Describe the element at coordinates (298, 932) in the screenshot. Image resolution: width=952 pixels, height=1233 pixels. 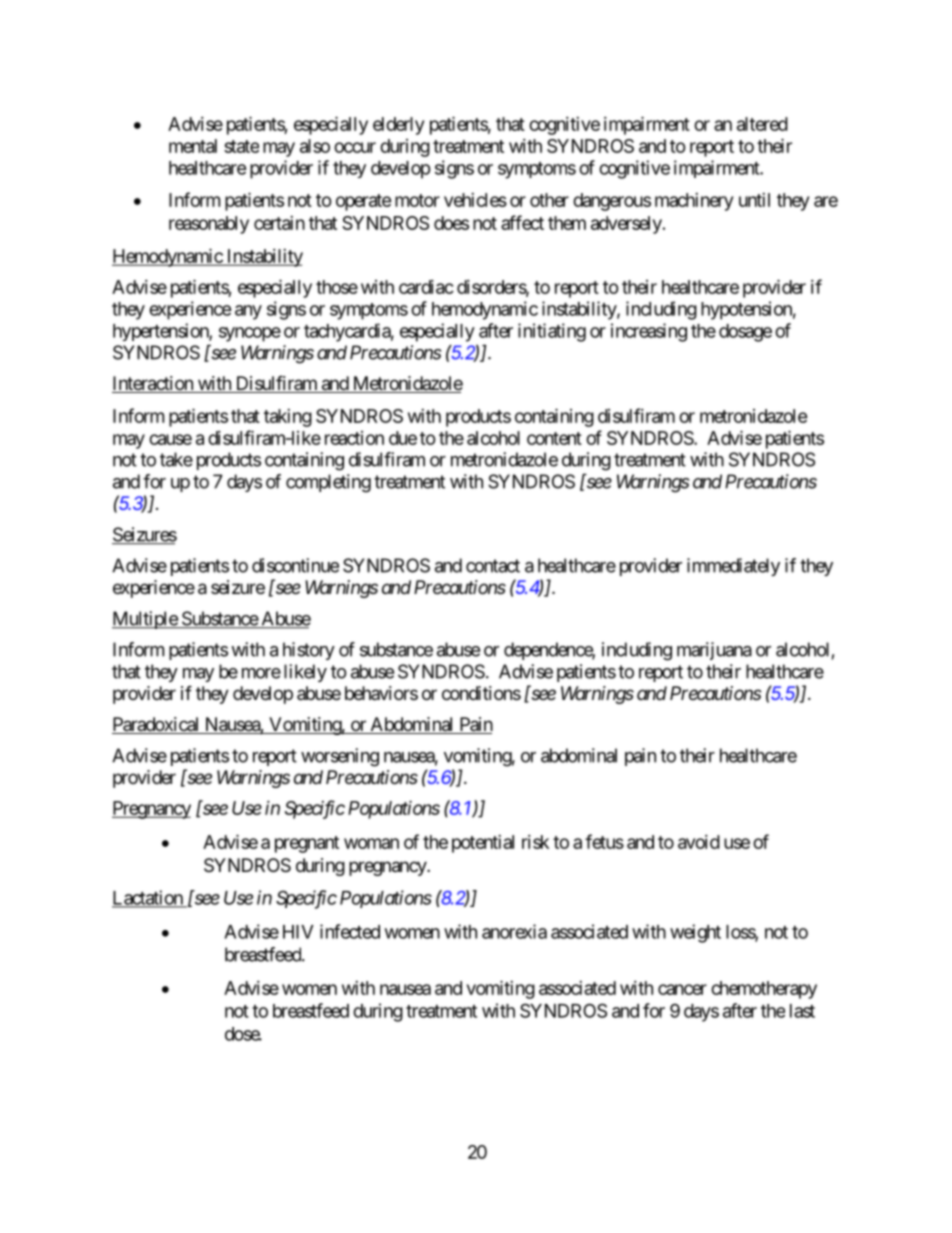
I see `HIV` at that location.
